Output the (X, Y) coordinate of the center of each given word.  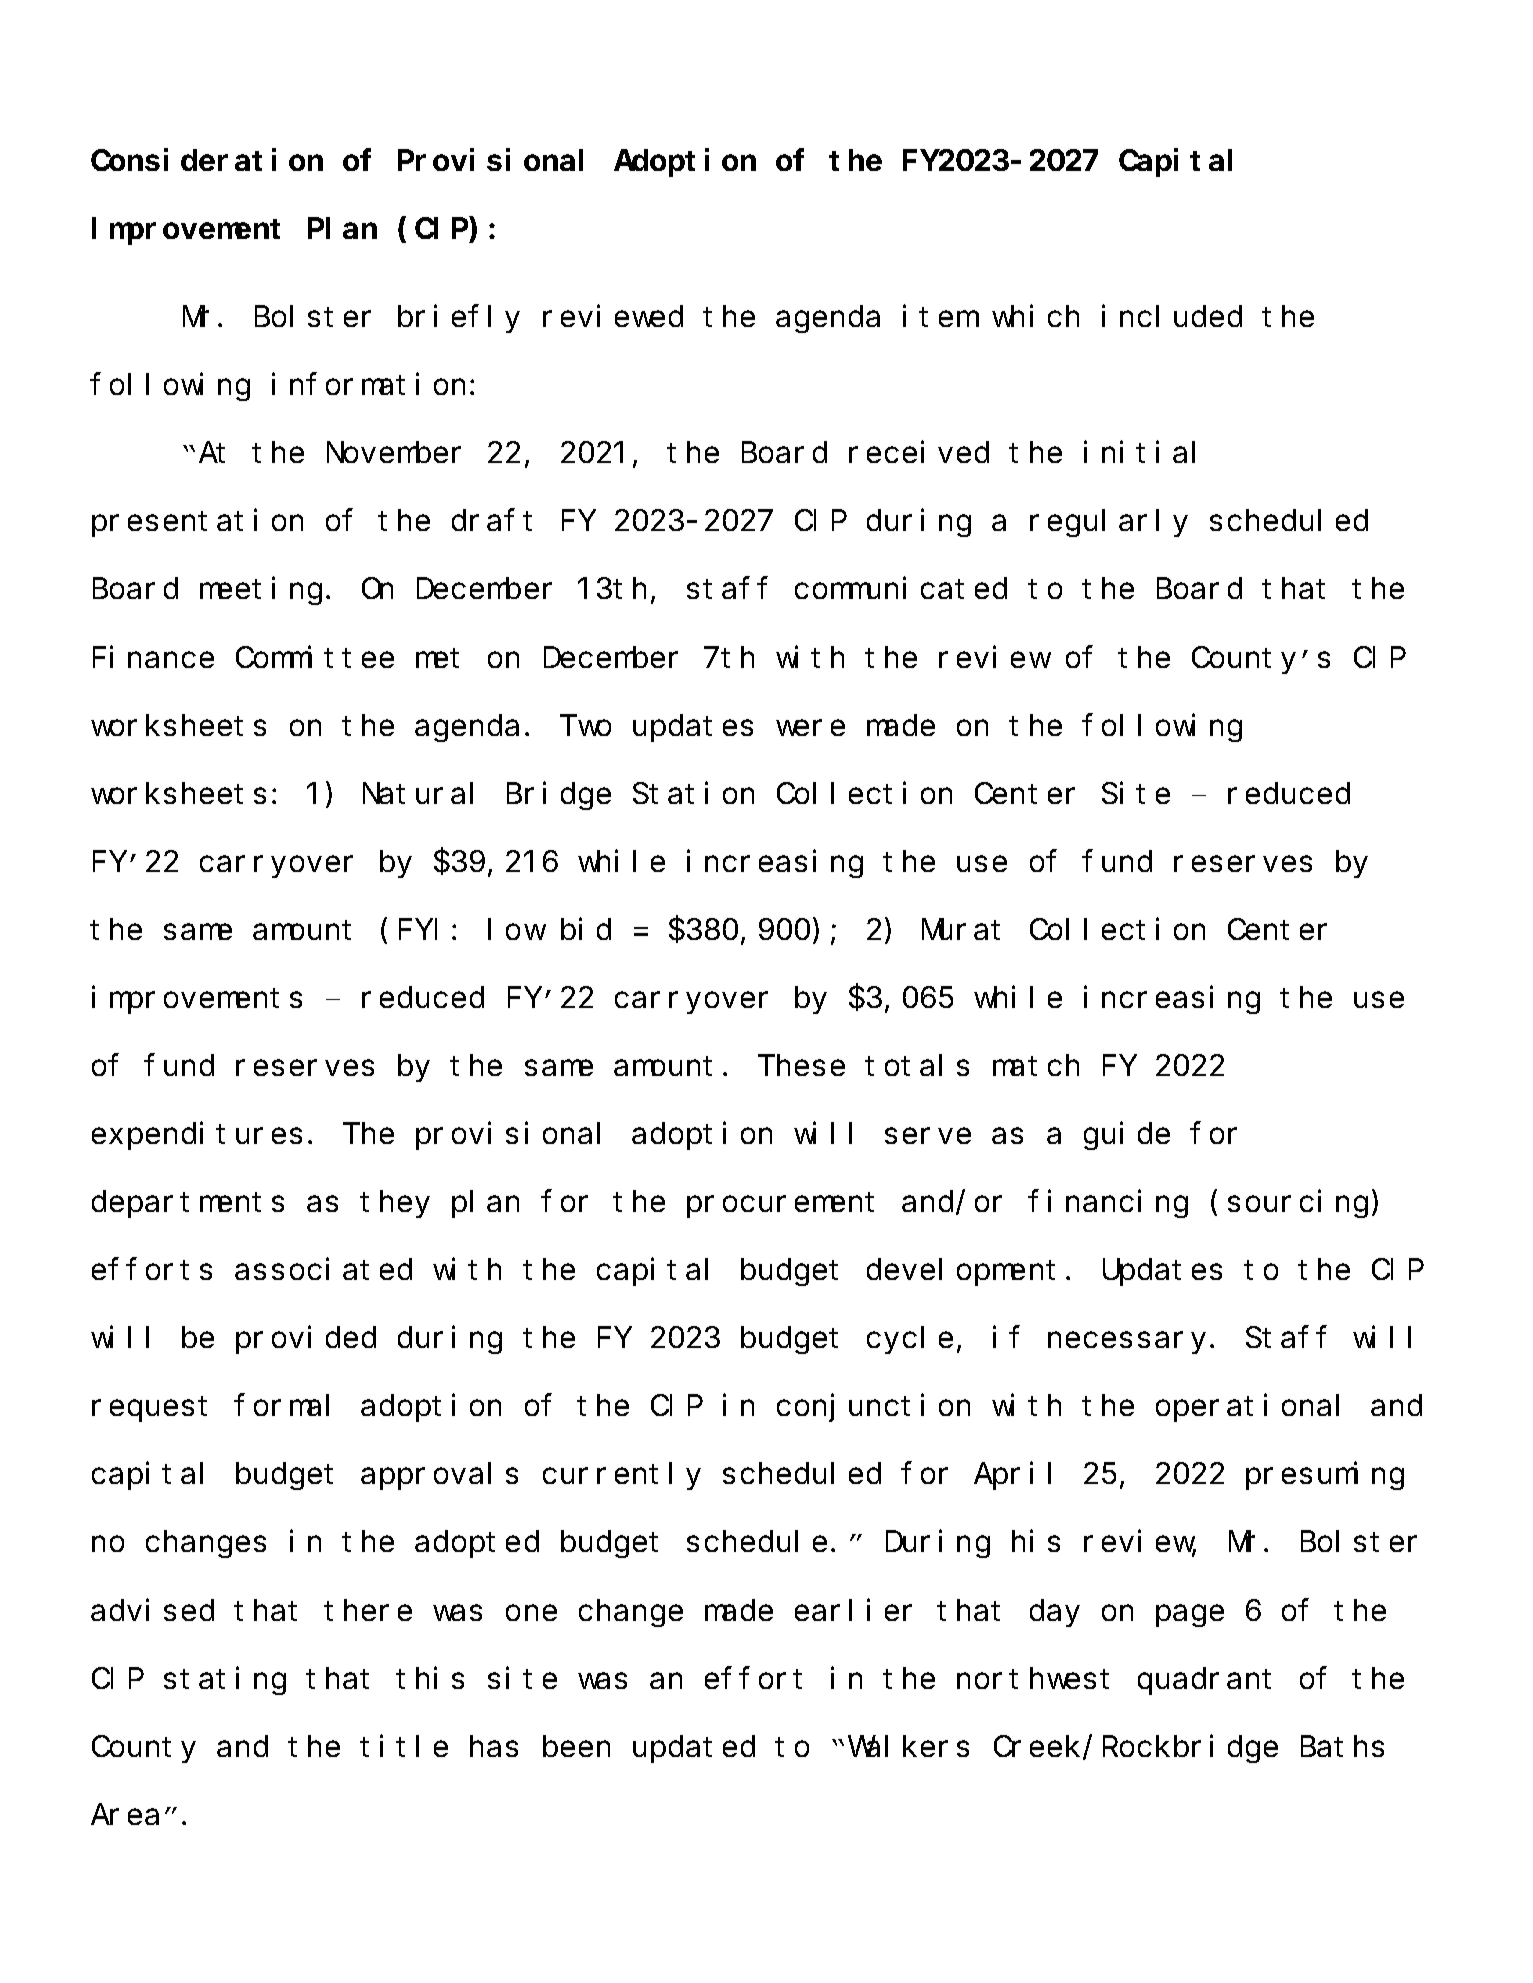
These (801, 1065)
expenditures (197, 1136)
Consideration (207, 160)
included (1172, 316)
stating (225, 1681)
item (939, 316)
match (1036, 1065)
